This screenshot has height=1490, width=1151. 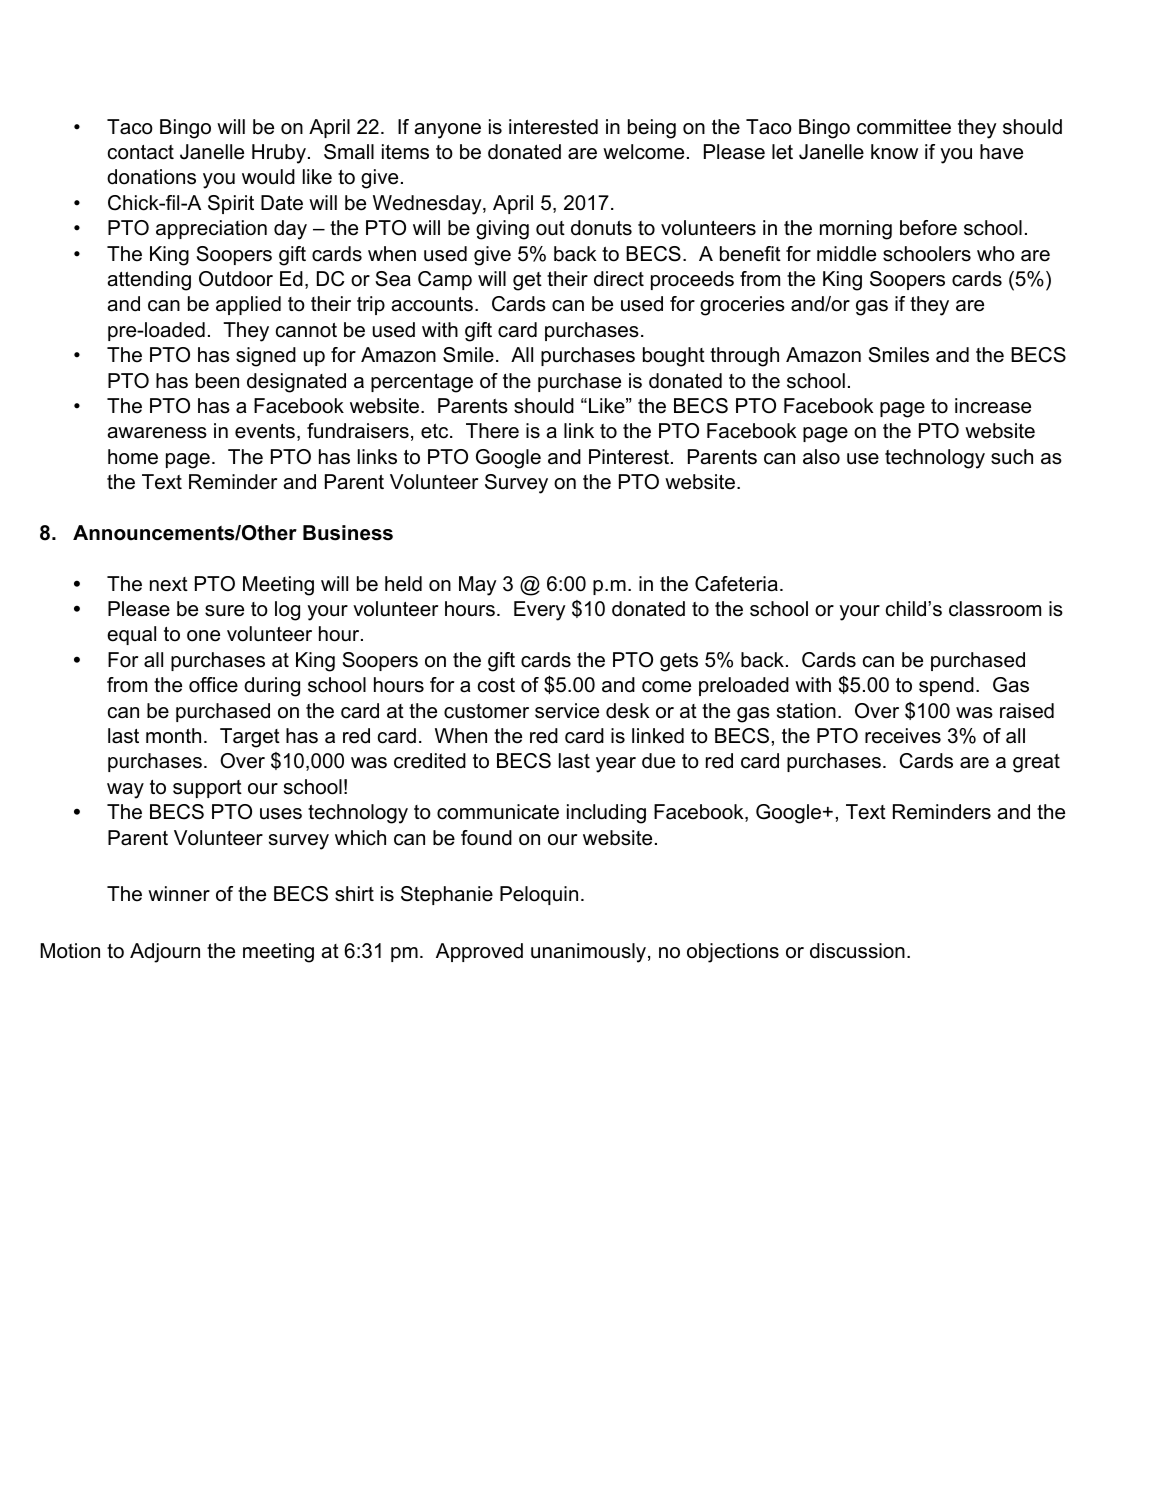 I want to click on May, so click(x=478, y=586).
